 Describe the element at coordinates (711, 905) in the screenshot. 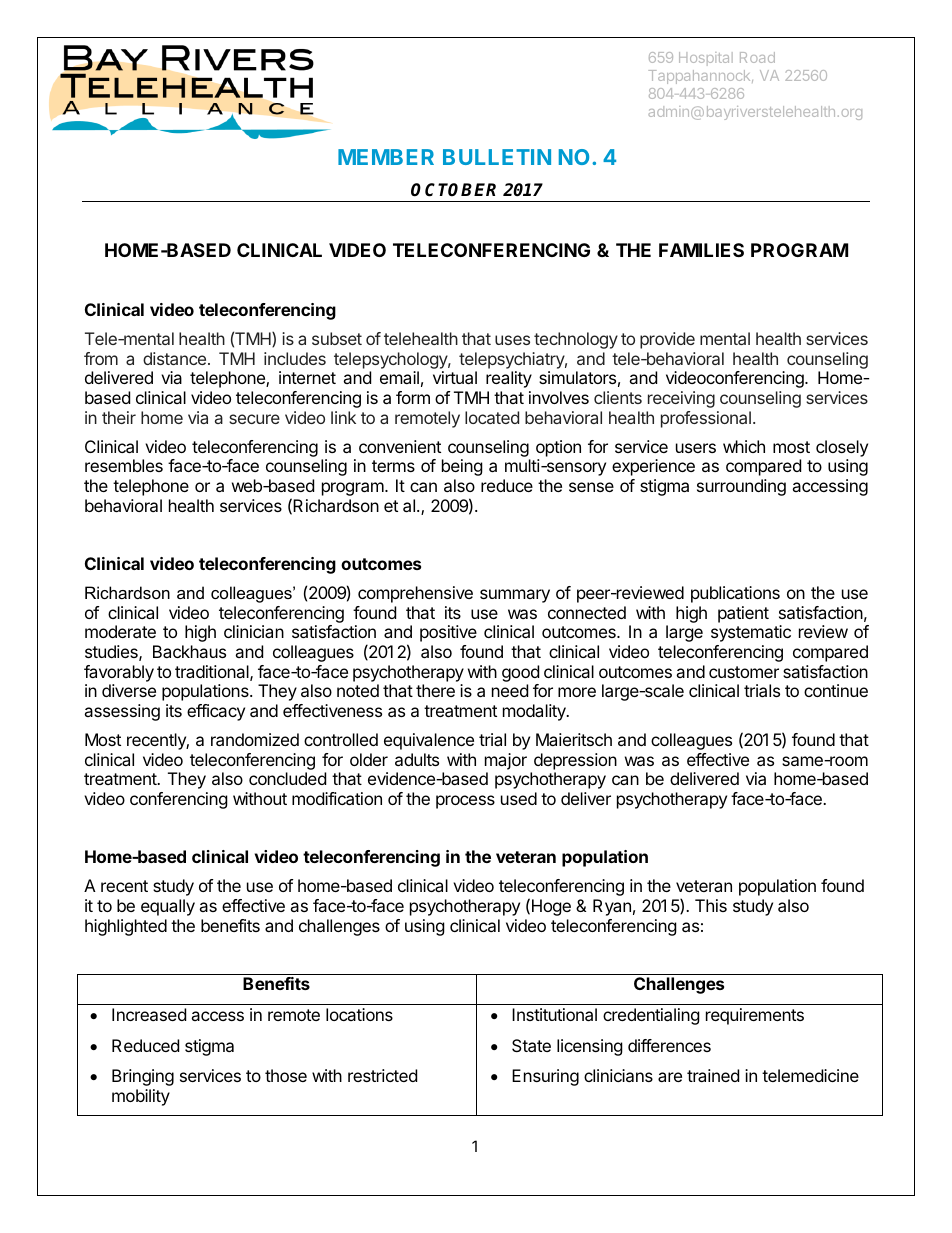

I see `This` at that location.
